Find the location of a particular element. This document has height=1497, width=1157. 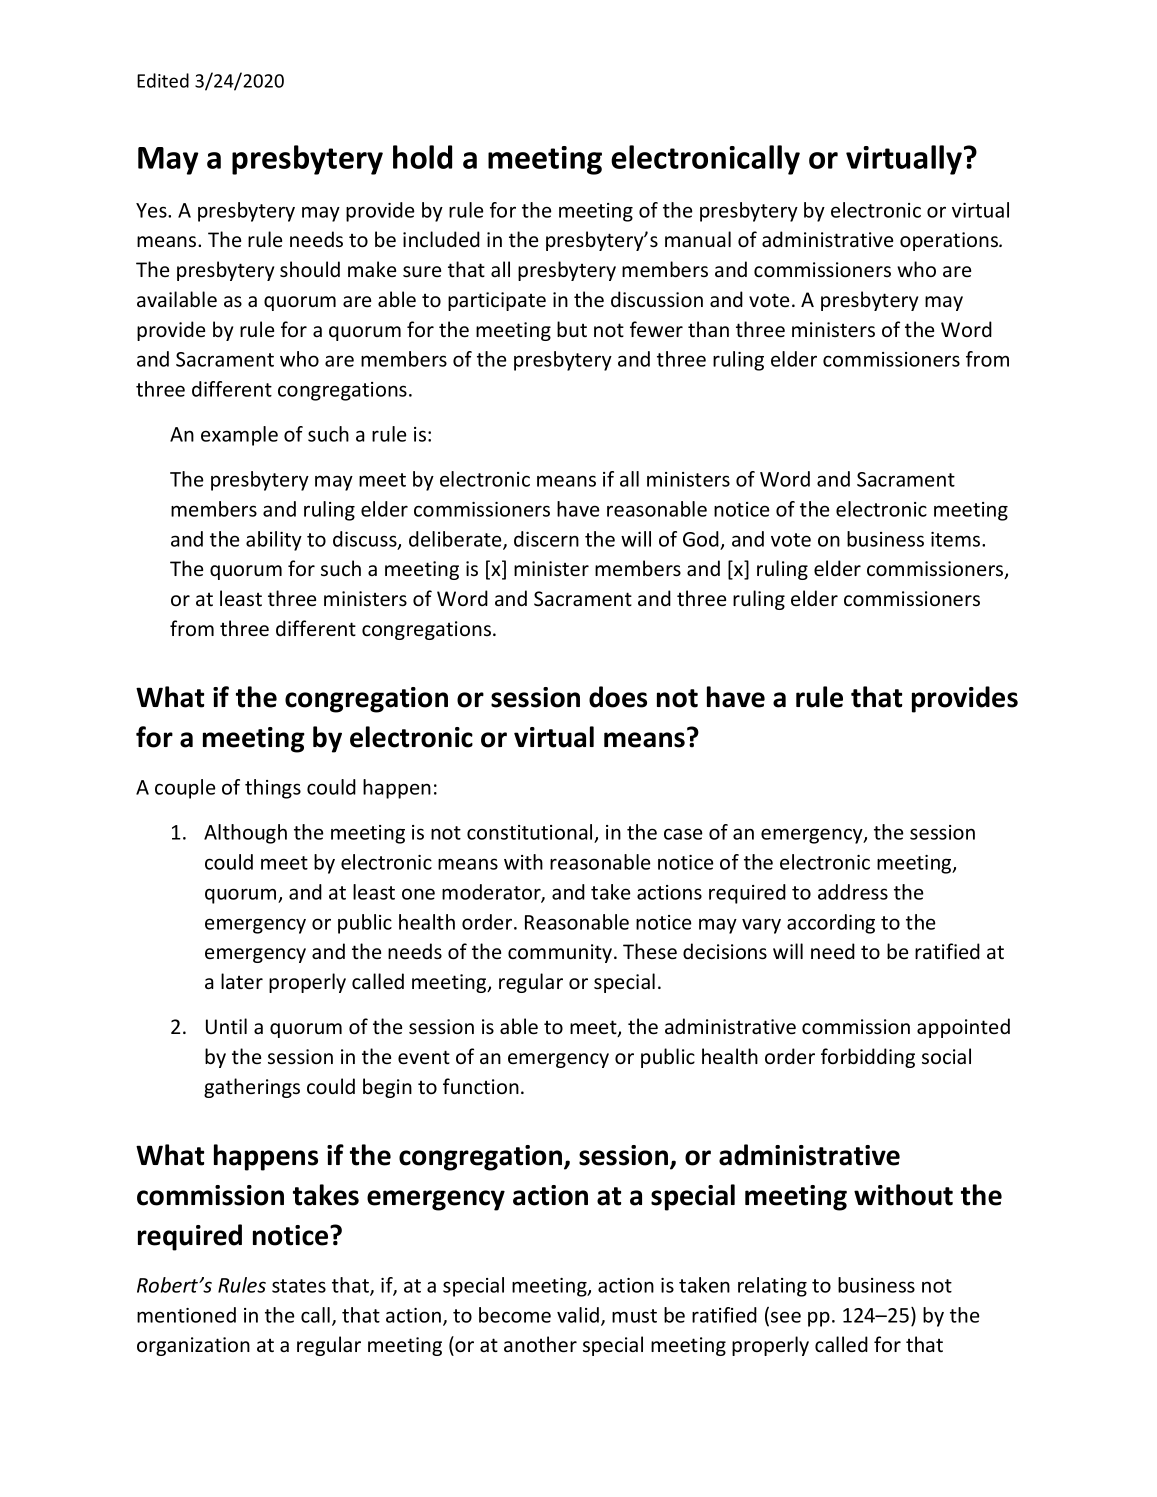

Edited is located at coordinates (163, 80).
